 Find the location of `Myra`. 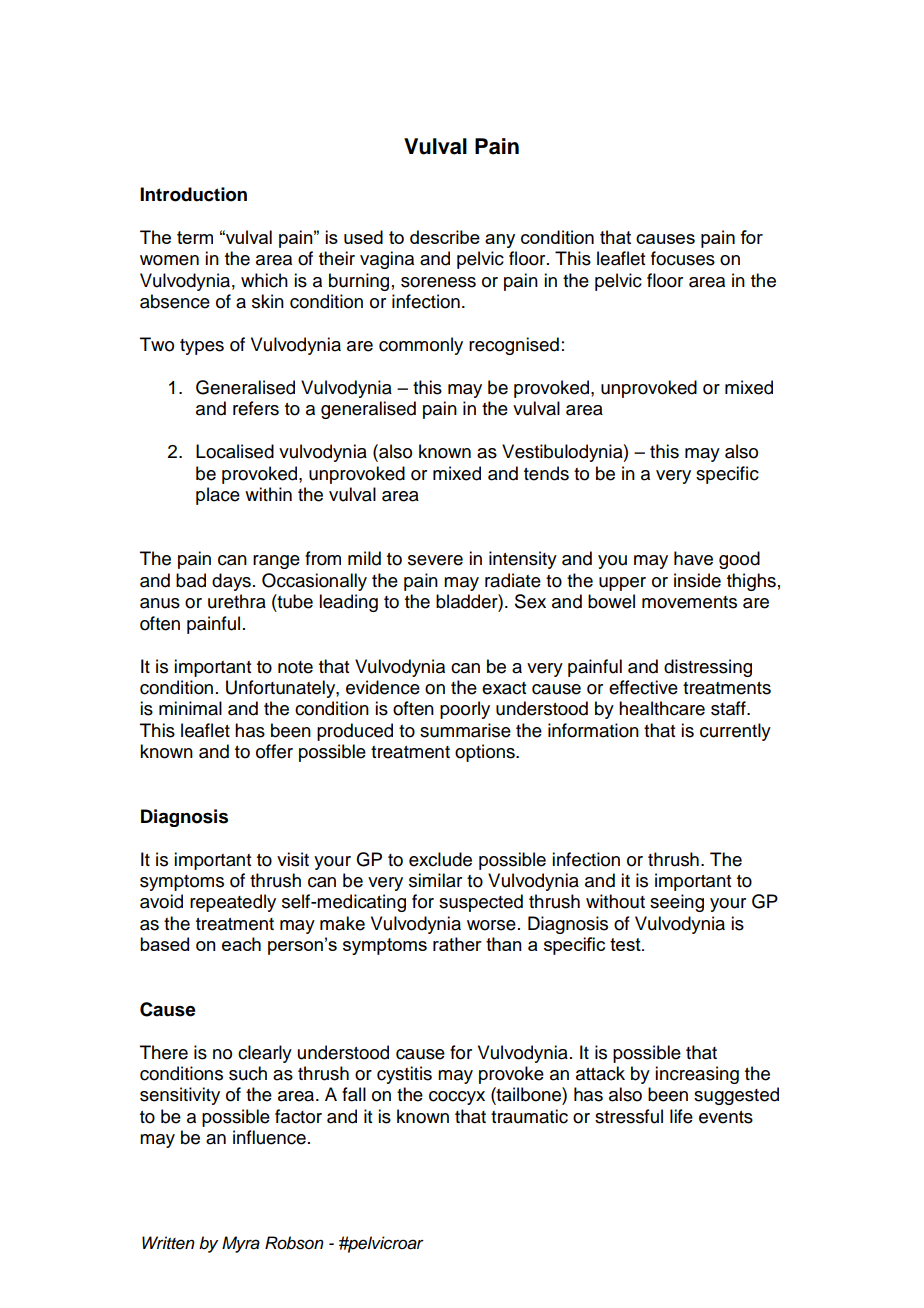

Myra is located at coordinates (241, 1244).
